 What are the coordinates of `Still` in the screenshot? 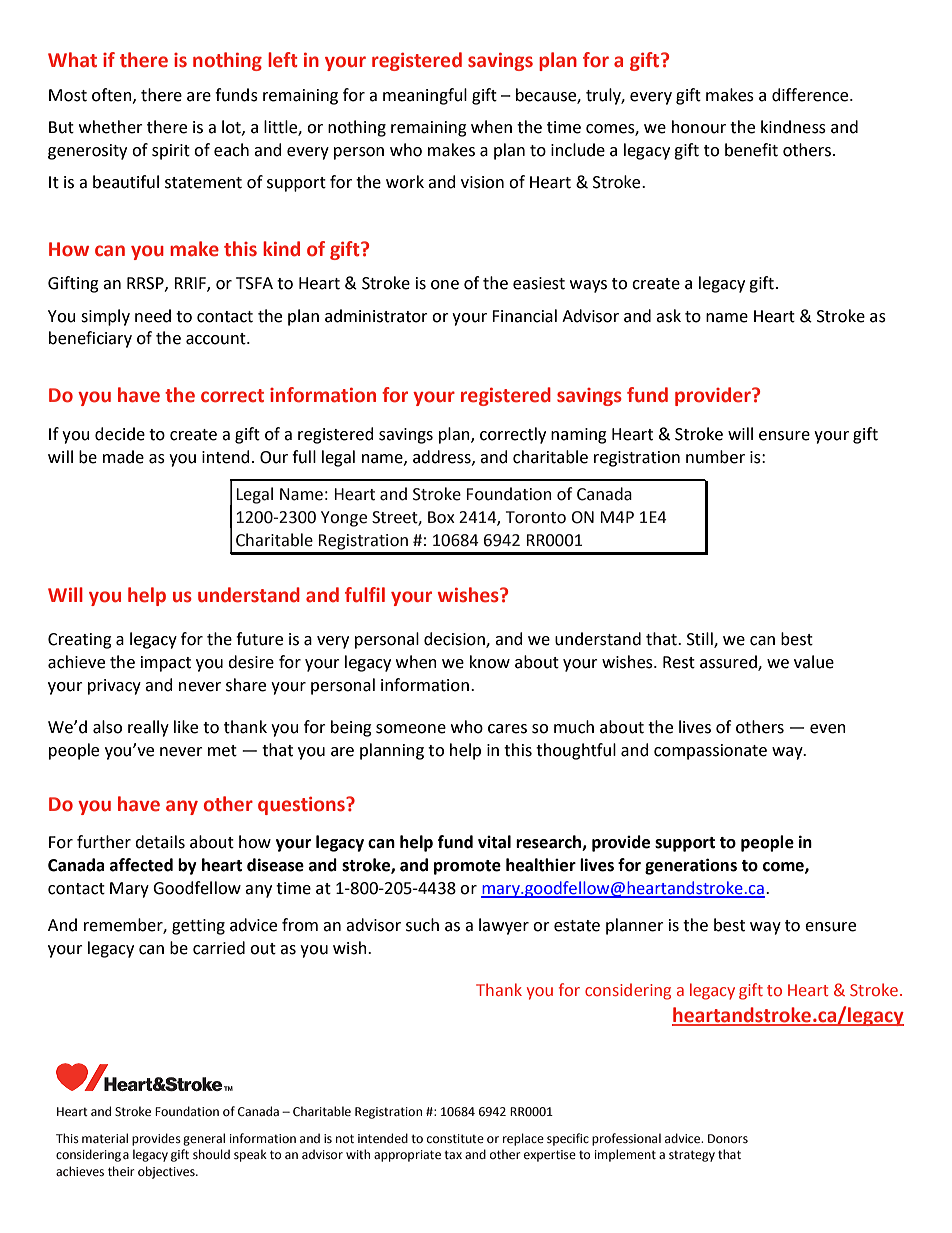 It's located at (701, 639).
